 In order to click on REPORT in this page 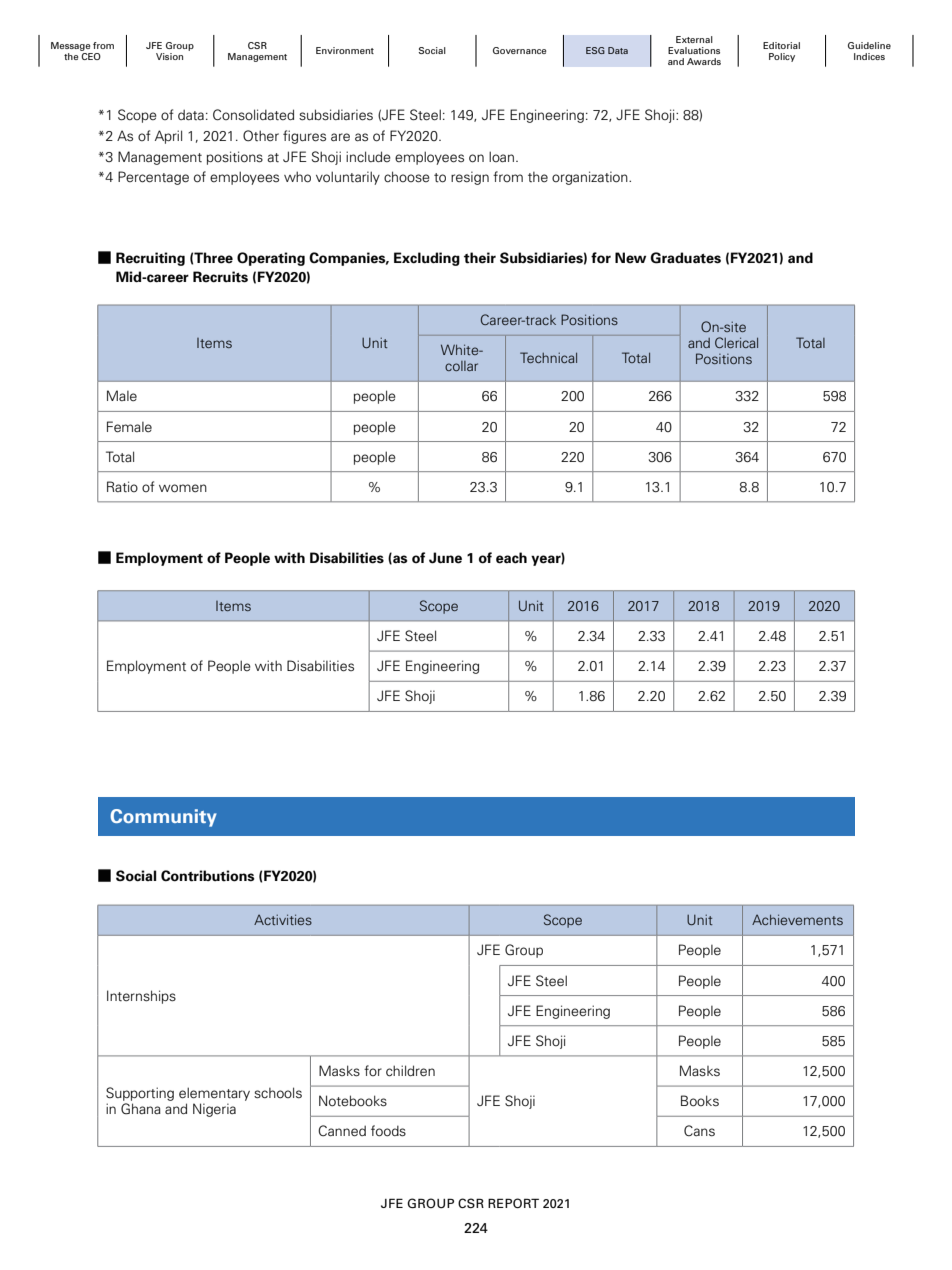, I will do `click(513, 1203)`.
